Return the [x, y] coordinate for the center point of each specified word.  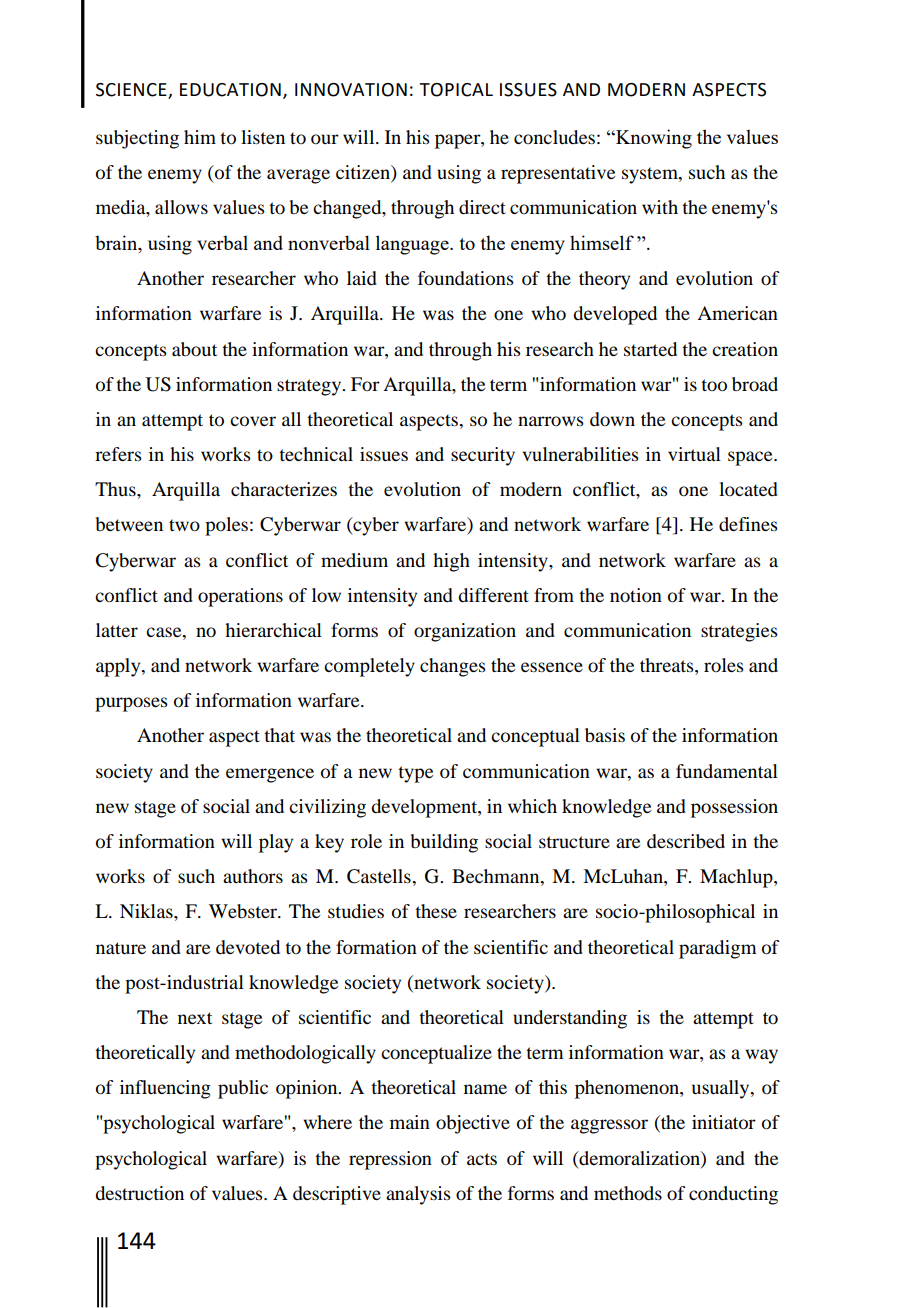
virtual [694, 454]
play [276, 843]
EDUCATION [230, 90]
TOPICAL [456, 90]
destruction [139, 1193]
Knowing [653, 139]
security [483, 456]
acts [482, 1159]
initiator [724, 1122]
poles [226, 526]
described [686, 841]
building [444, 843]
